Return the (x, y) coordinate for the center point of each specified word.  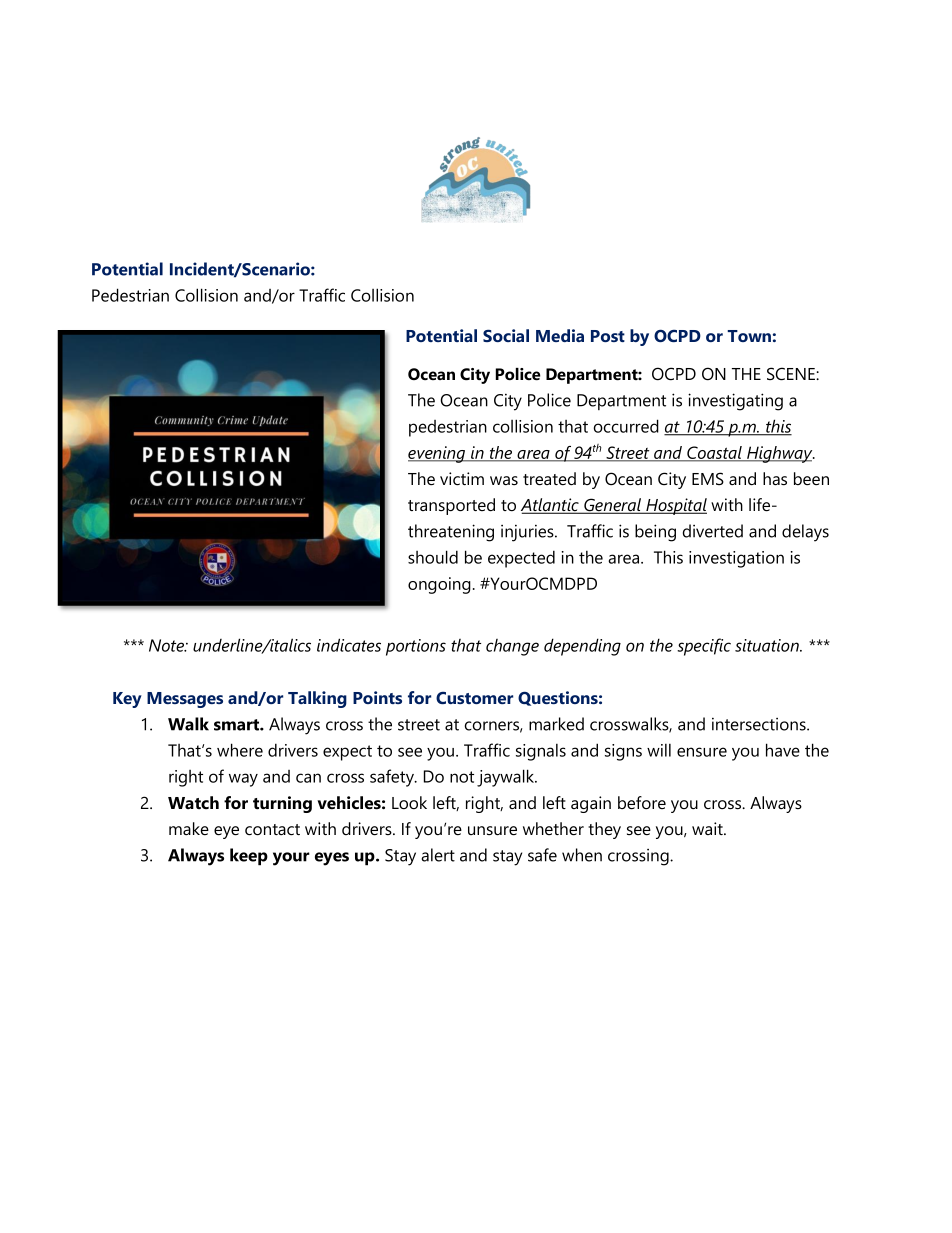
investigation (736, 559)
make (189, 828)
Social (506, 335)
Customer (474, 698)
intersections (760, 724)
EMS (708, 478)
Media (560, 335)
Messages (185, 700)
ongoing (439, 585)
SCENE (792, 374)
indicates (349, 645)
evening (438, 454)
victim (462, 479)
